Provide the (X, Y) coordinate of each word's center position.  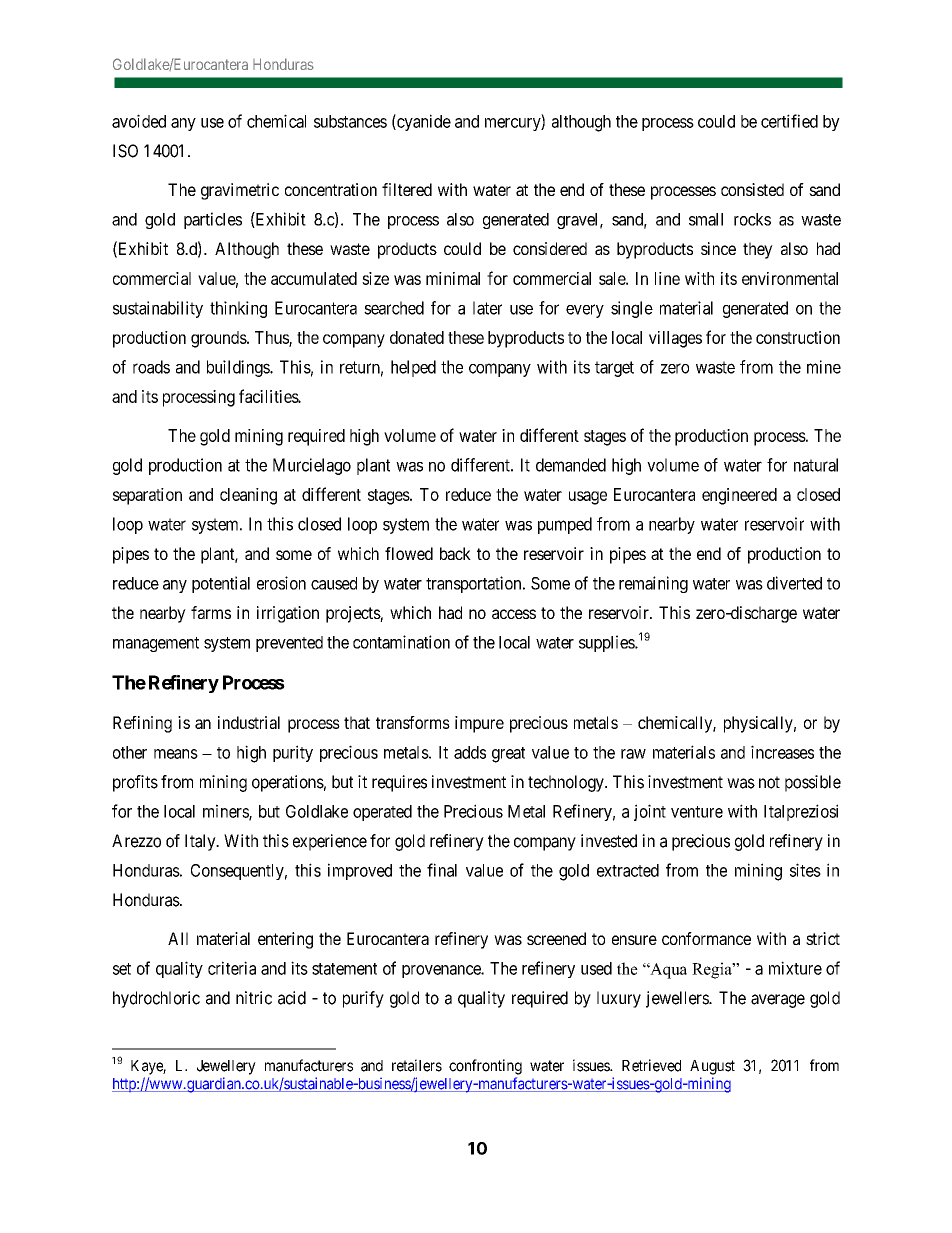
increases (782, 752)
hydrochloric (156, 999)
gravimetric (240, 191)
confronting (485, 1067)
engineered (739, 496)
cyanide (423, 122)
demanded (571, 465)
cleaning (248, 496)
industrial (249, 722)
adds (470, 752)
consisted (752, 189)
